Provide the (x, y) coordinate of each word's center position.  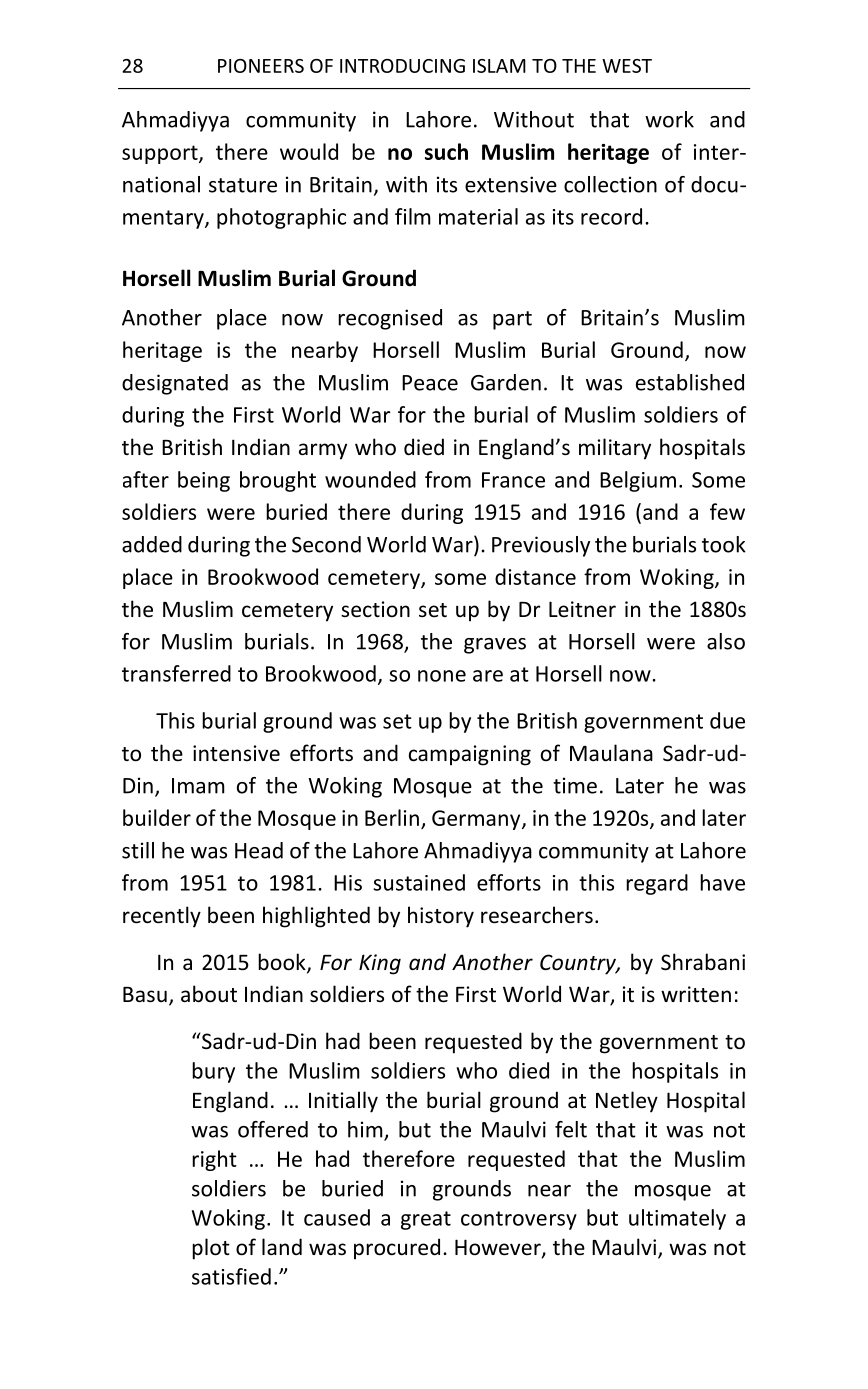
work (669, 119)
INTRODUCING (402, 66)
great (426, 1220)
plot (211, 1249)
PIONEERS (261, 66)
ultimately (677, 1219)
